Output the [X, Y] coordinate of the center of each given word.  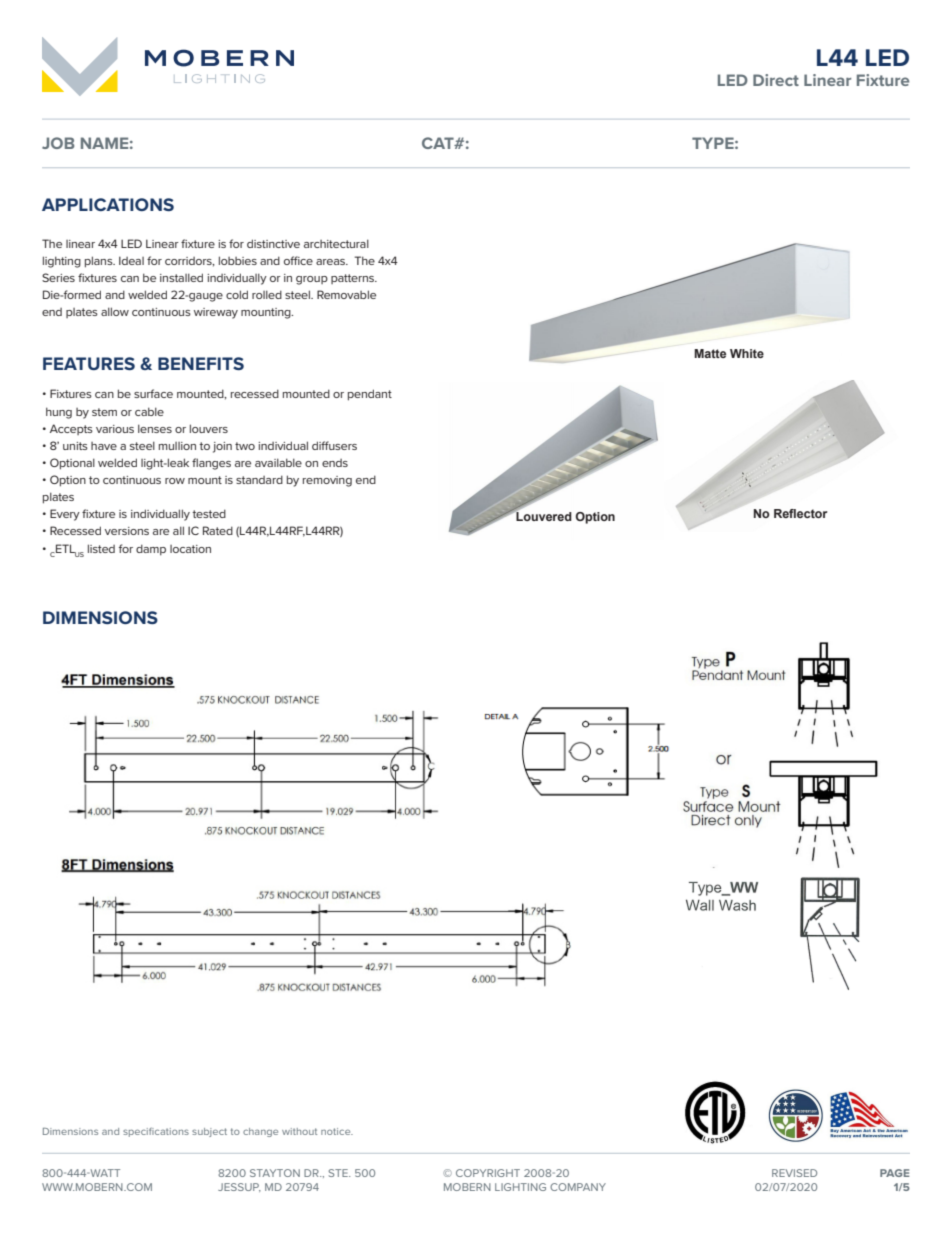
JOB [58, 143]
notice [337, 1131]
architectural [336, 243]
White [747, 353]
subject [209, 1132]
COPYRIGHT [488, 1173]
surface [153, 393]
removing [327, 481]
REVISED [794, 1173]
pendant [370, 395]
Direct [776, 80]
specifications [156, 1132]
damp [151, 550]
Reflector [800, 513]
